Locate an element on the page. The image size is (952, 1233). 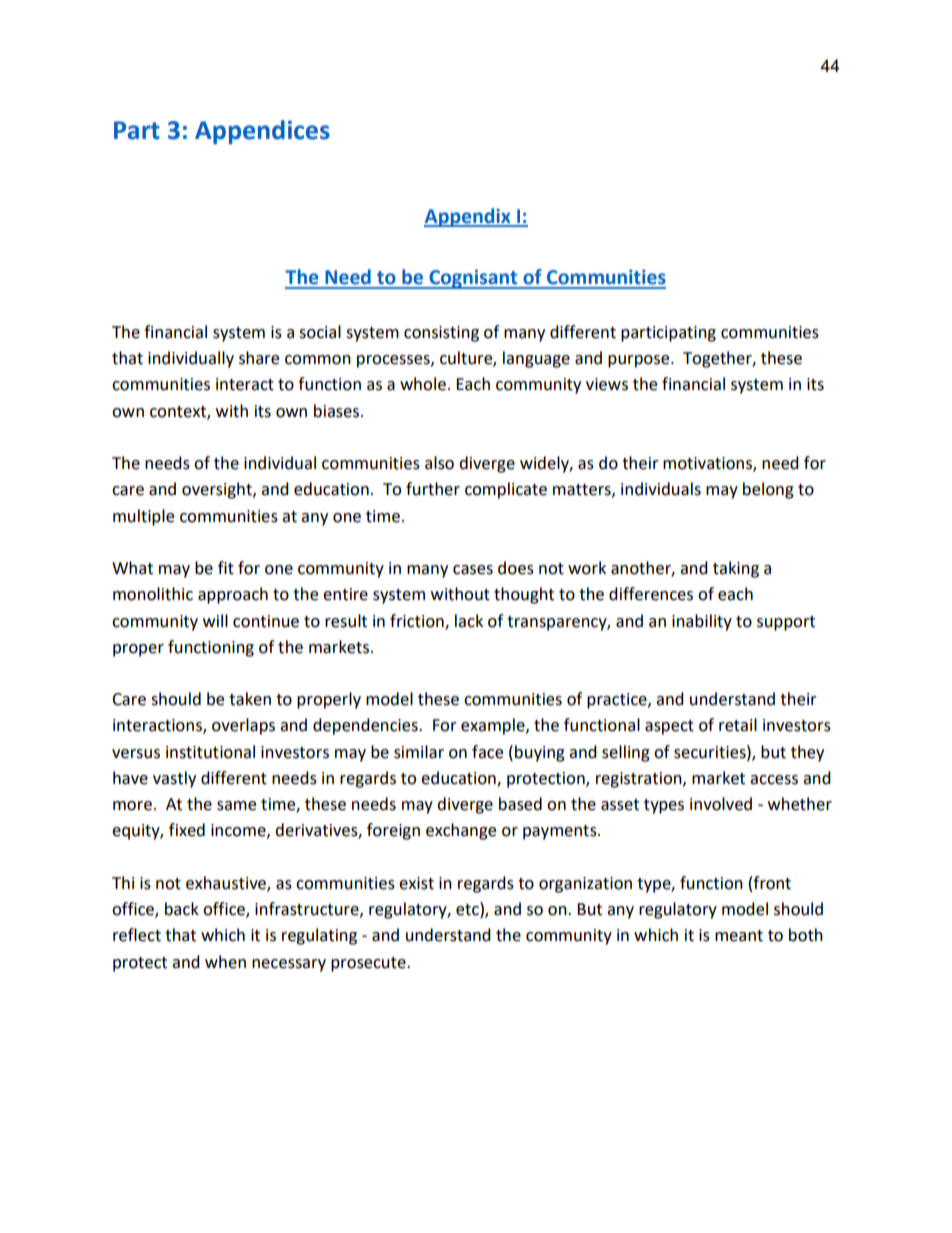
Appendix is located at coordinates (468, 217).
